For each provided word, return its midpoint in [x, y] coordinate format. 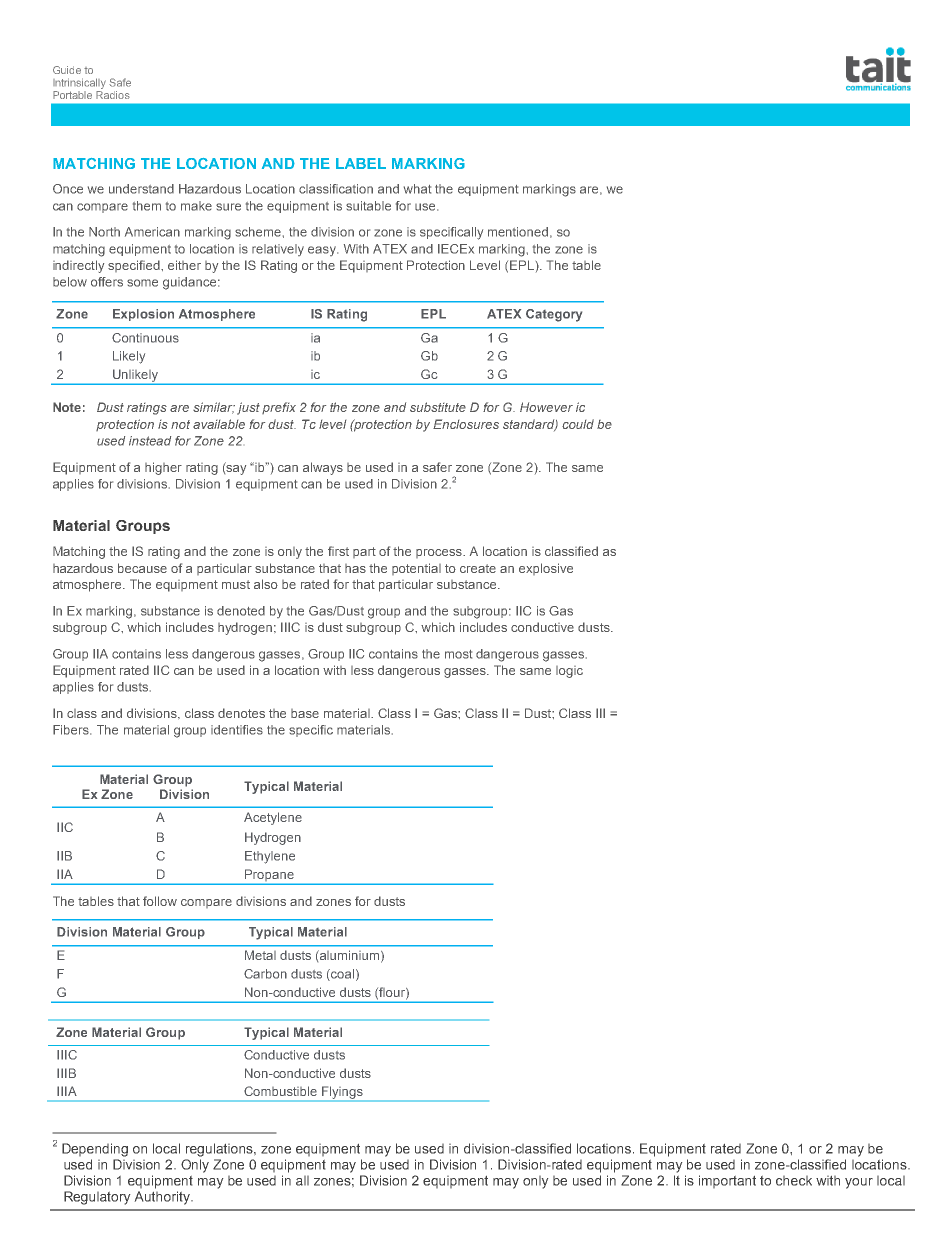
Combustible [280, 1091]
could [578, 424]
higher [163, 468]
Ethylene [270, 857]
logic [569, 672]
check [794, 1181]
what [417, 189]
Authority [163, 1198]
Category [554, 315]
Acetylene [273, 818]
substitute [438, 407]
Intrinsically [79, 83]
